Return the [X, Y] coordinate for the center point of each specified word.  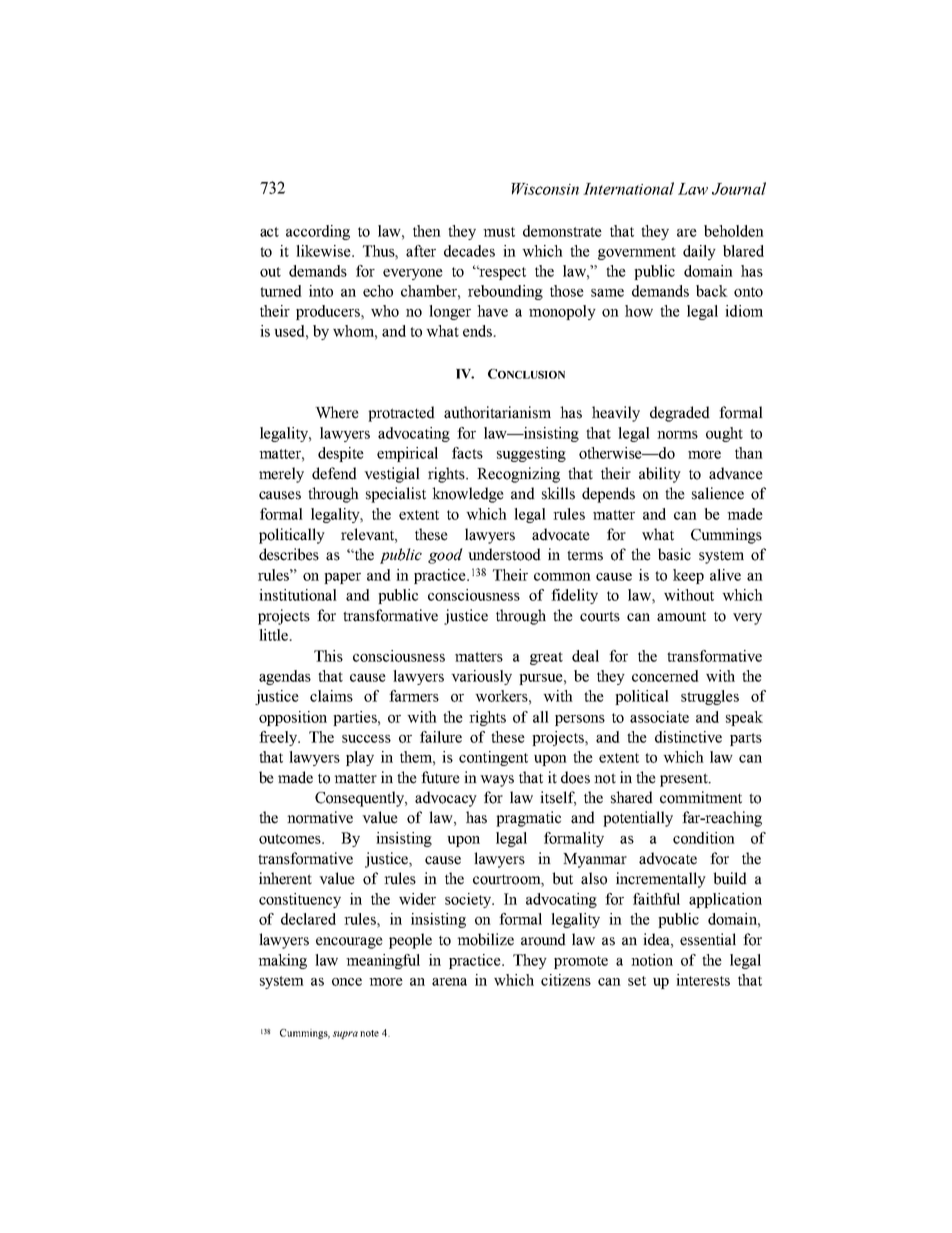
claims [331, 696]
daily [699, 252]
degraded [680, 414]
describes [289, 554]
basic [674, 554]
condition [704, 838]
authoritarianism [497, 412]
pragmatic [528, 819]
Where [337, 412]
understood [504, 554]
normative [320, 817]
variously [481, 677]
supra [345, 1035]
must [499, 232]
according [318, 232]
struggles [710, 697]
